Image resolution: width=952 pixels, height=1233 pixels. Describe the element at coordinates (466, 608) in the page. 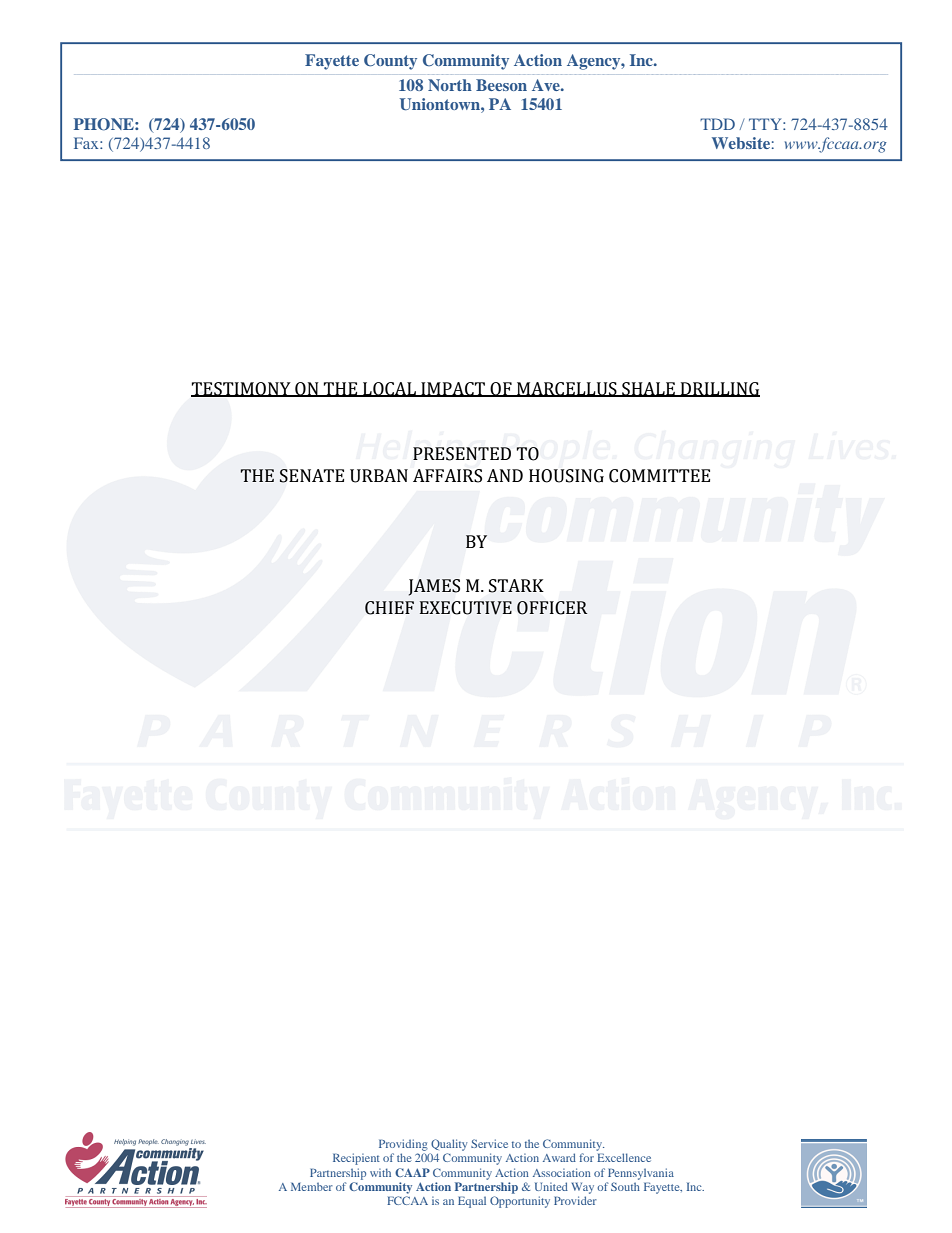

I see `EXECUTIVE` at that location.
